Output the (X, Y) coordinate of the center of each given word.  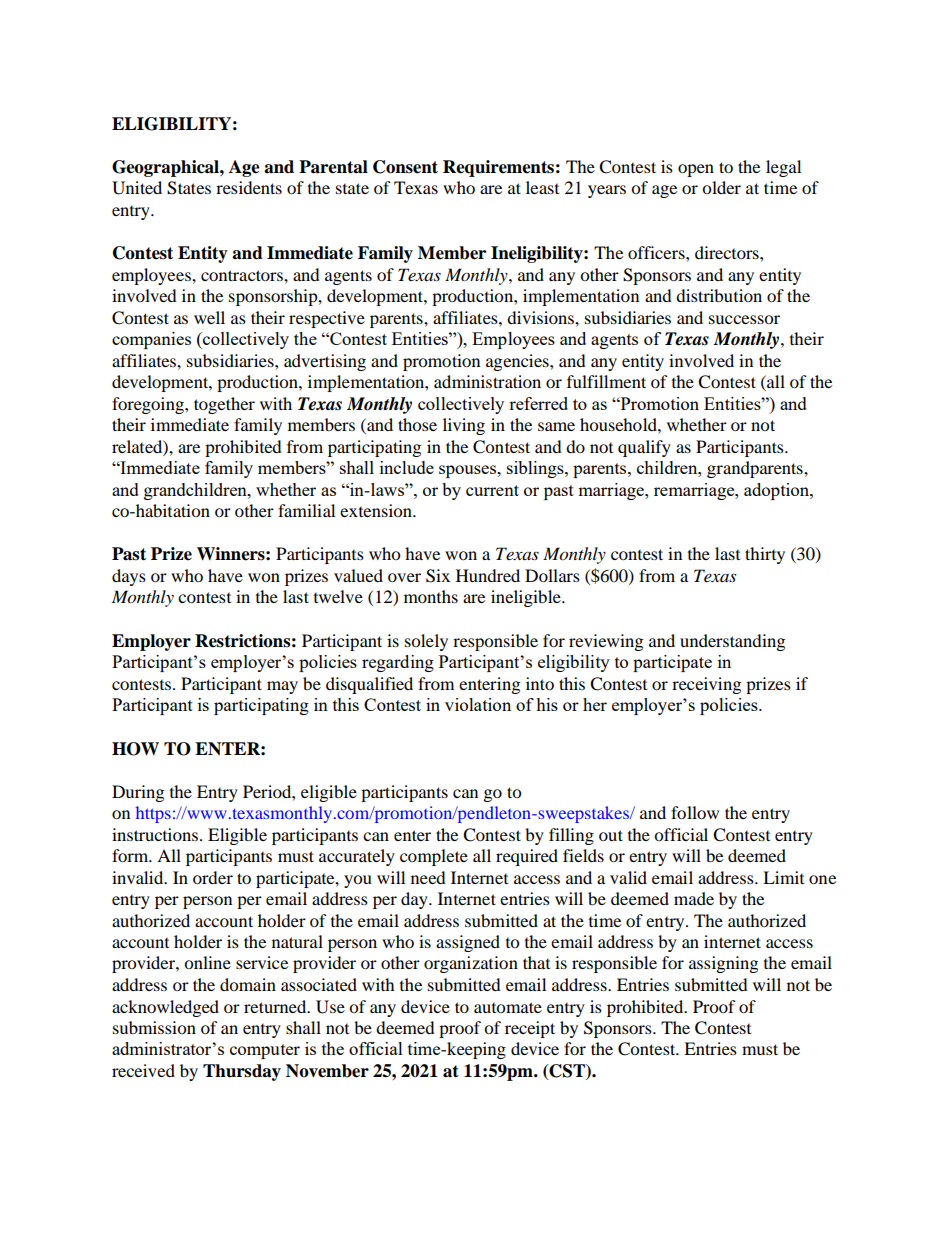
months (431, 596)
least (542, 187)
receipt (530, 1029)
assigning (723, 964)
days (129, 577)
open (696, 170)
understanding (732, 642)
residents (249, 187)
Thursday (242, 1072)
